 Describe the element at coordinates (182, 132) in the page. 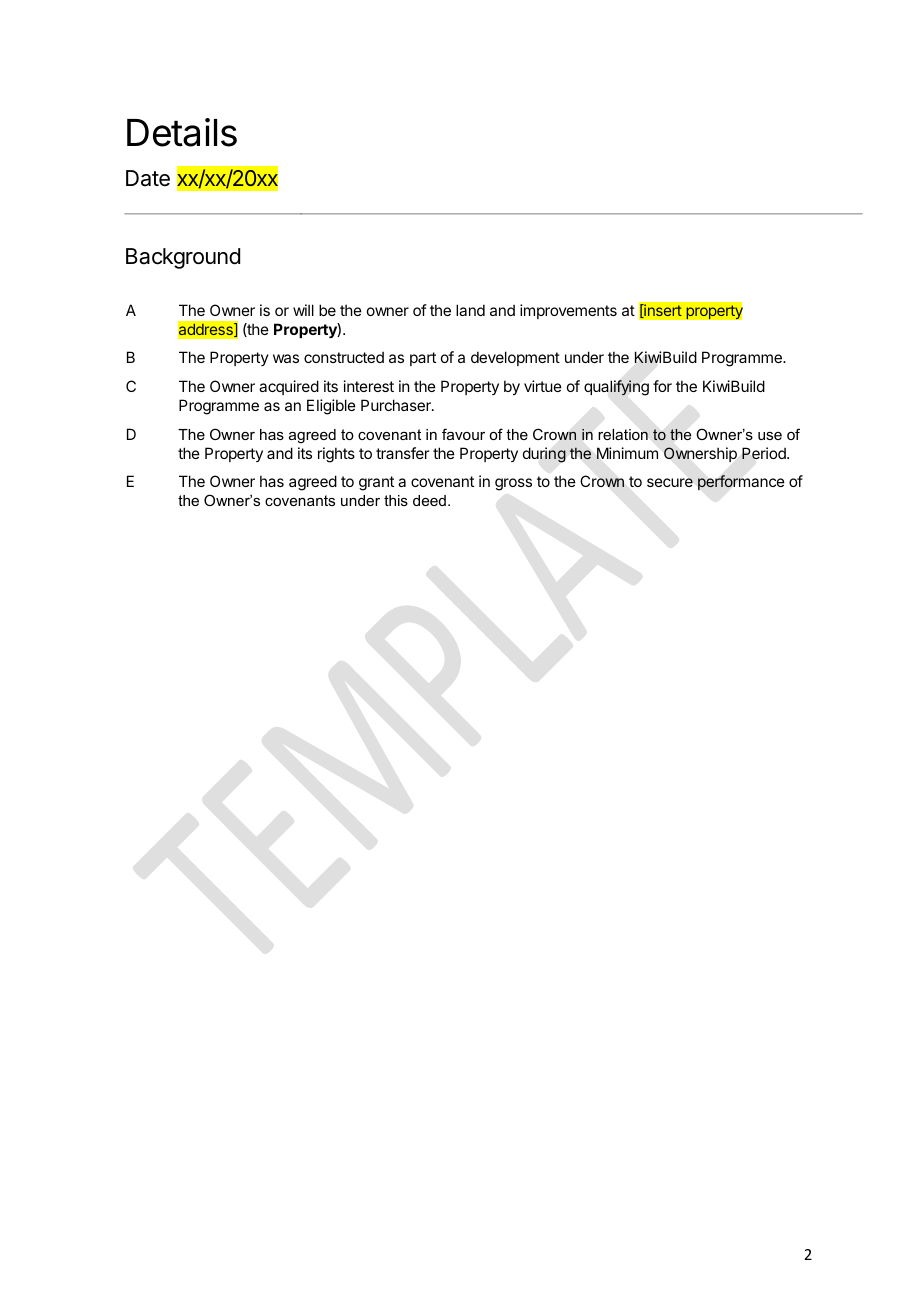

I see `Details` at that location.
